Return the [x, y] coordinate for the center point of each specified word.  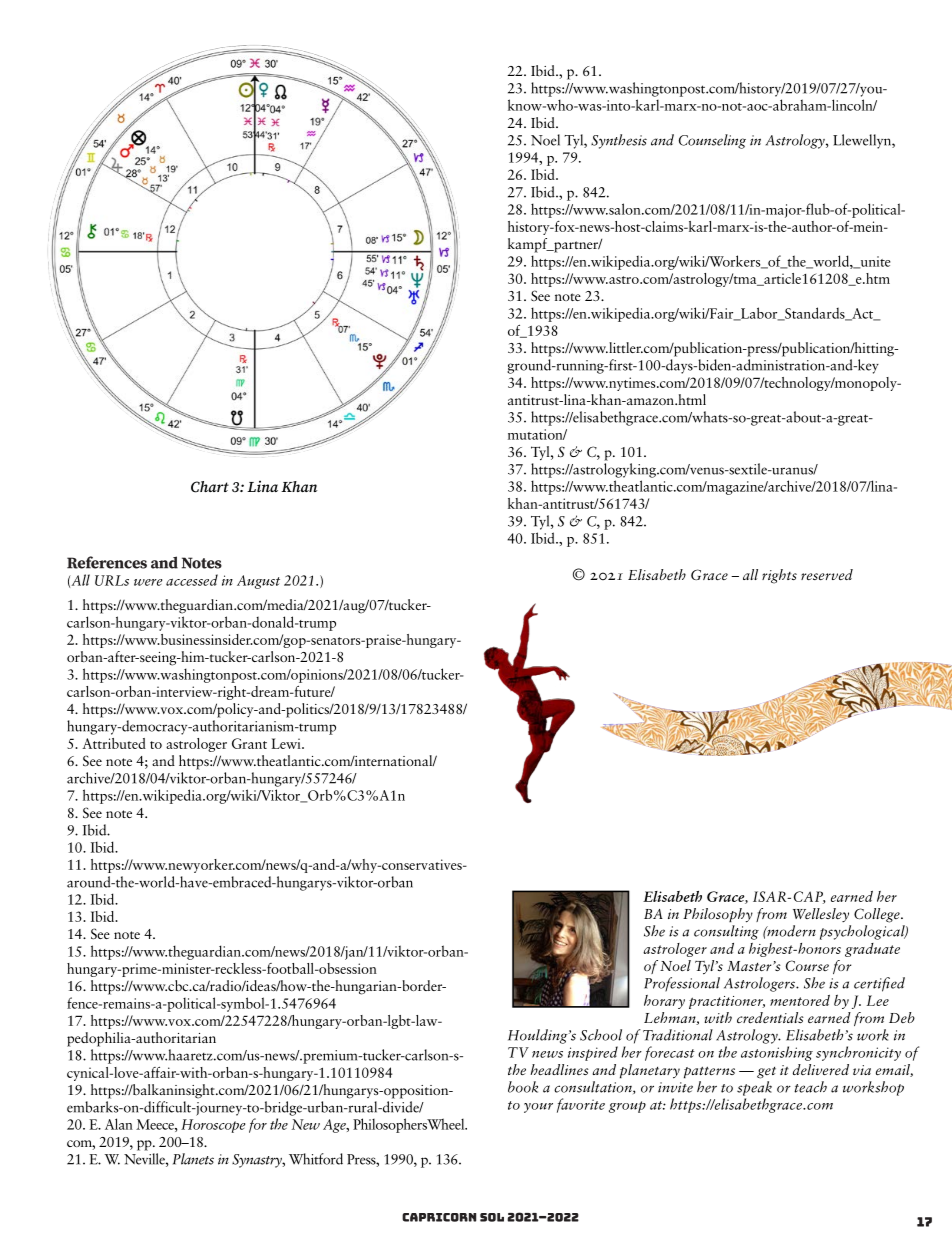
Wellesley [821, 915]
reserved [827, 574]
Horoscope [213, 1126]
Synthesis [619, 141]
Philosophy [718, 915]
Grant [249, 743]
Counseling [712, 141]
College [878, 915]
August [258, 582]
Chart [210, 487]
